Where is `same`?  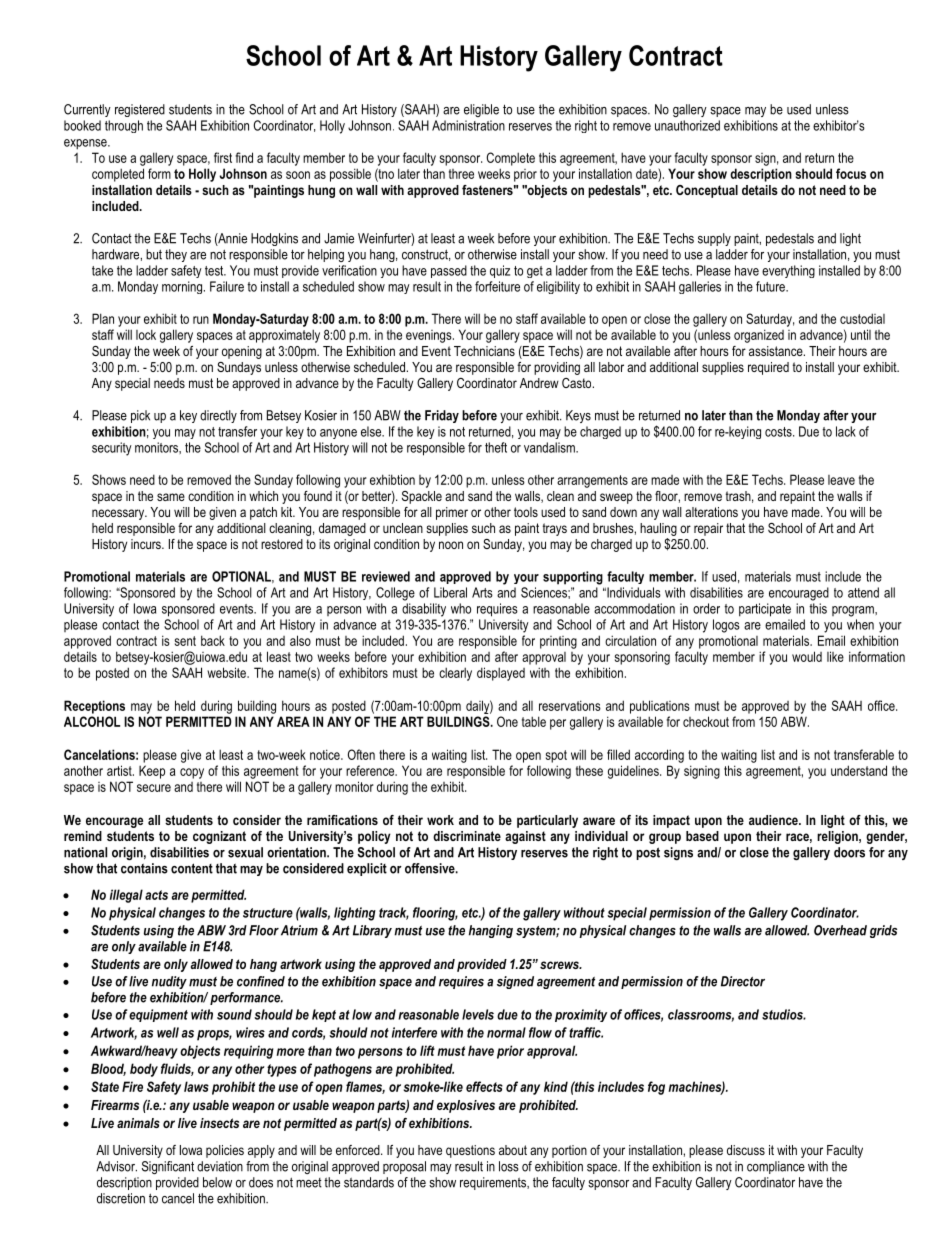 same is located at coordinates (171, 497).
